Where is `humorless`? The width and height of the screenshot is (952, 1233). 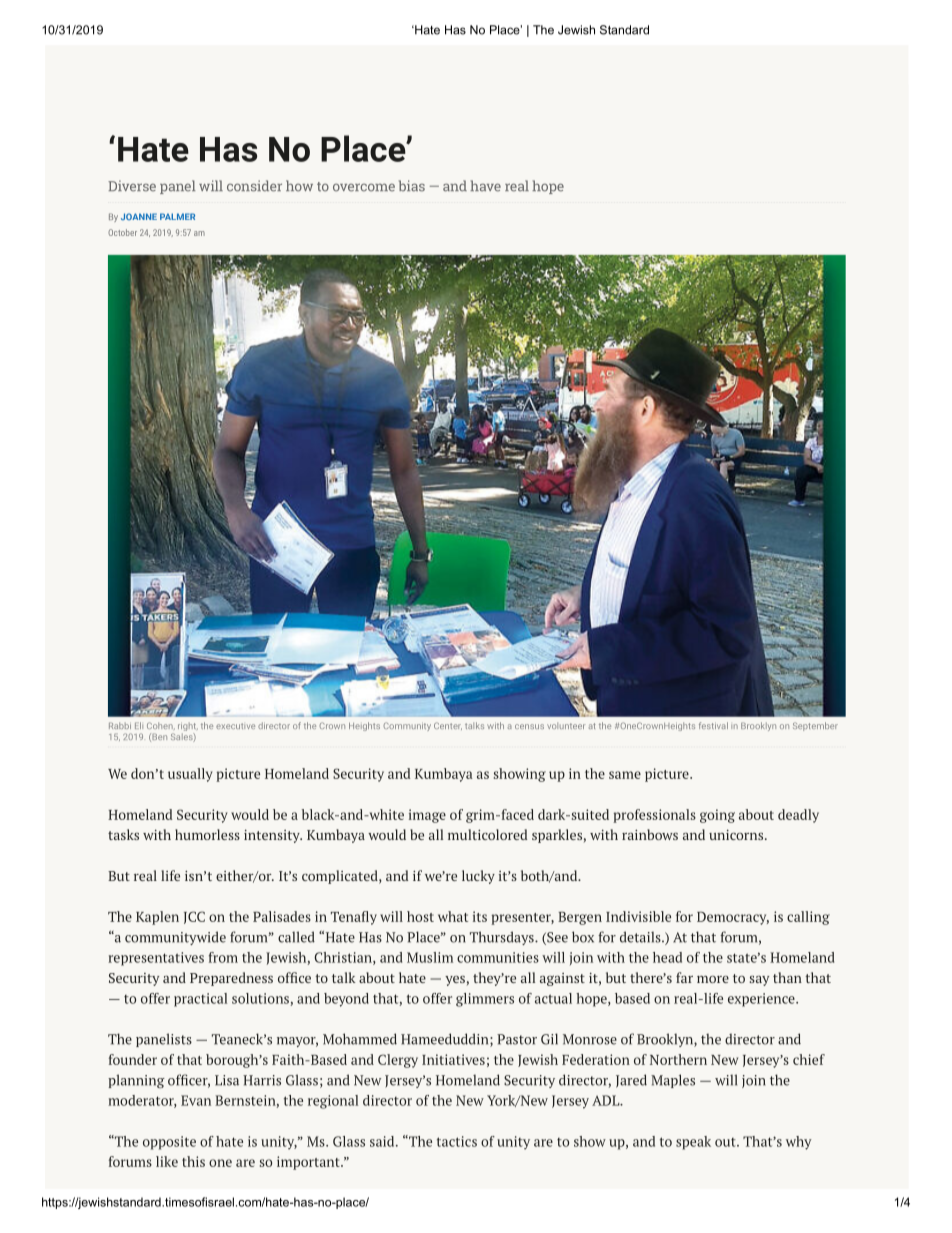 humorless is located at coordinates (207, 834).
